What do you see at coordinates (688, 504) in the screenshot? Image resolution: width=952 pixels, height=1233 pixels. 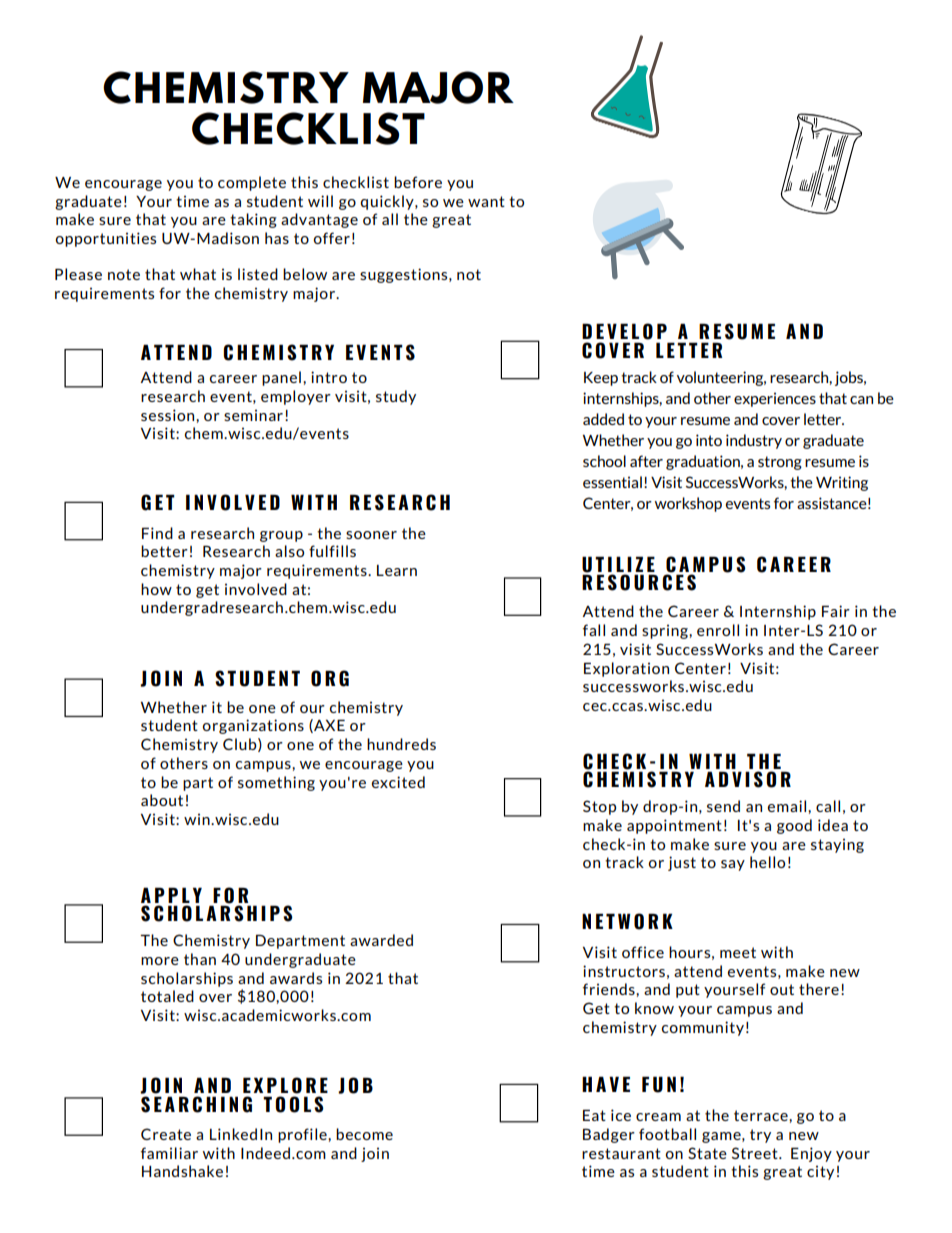 I see `workshop` at bounding box center [688, 504].
